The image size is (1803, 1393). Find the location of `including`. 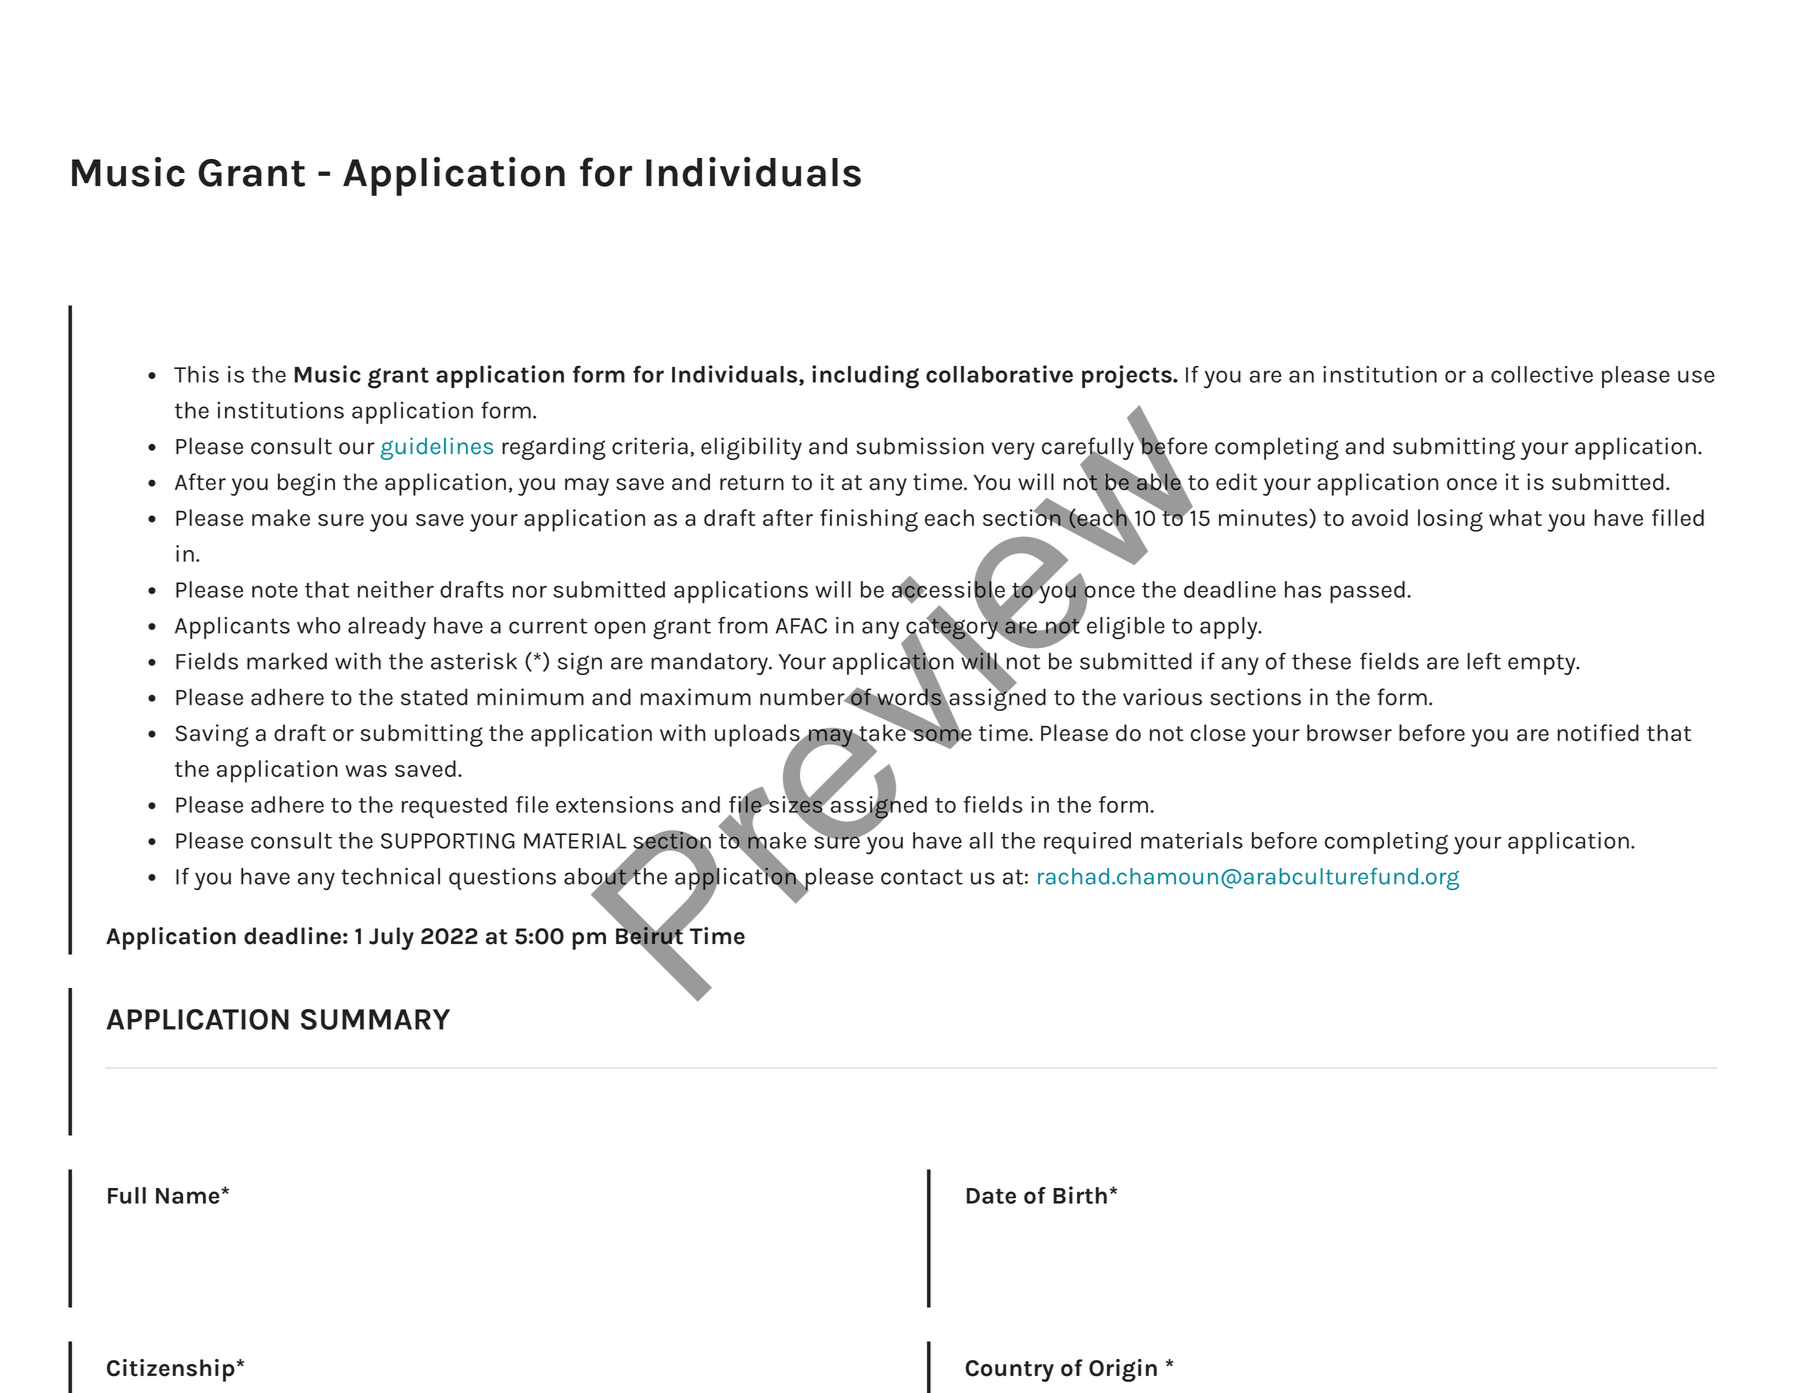

including is located at coordinates (865, 377).
